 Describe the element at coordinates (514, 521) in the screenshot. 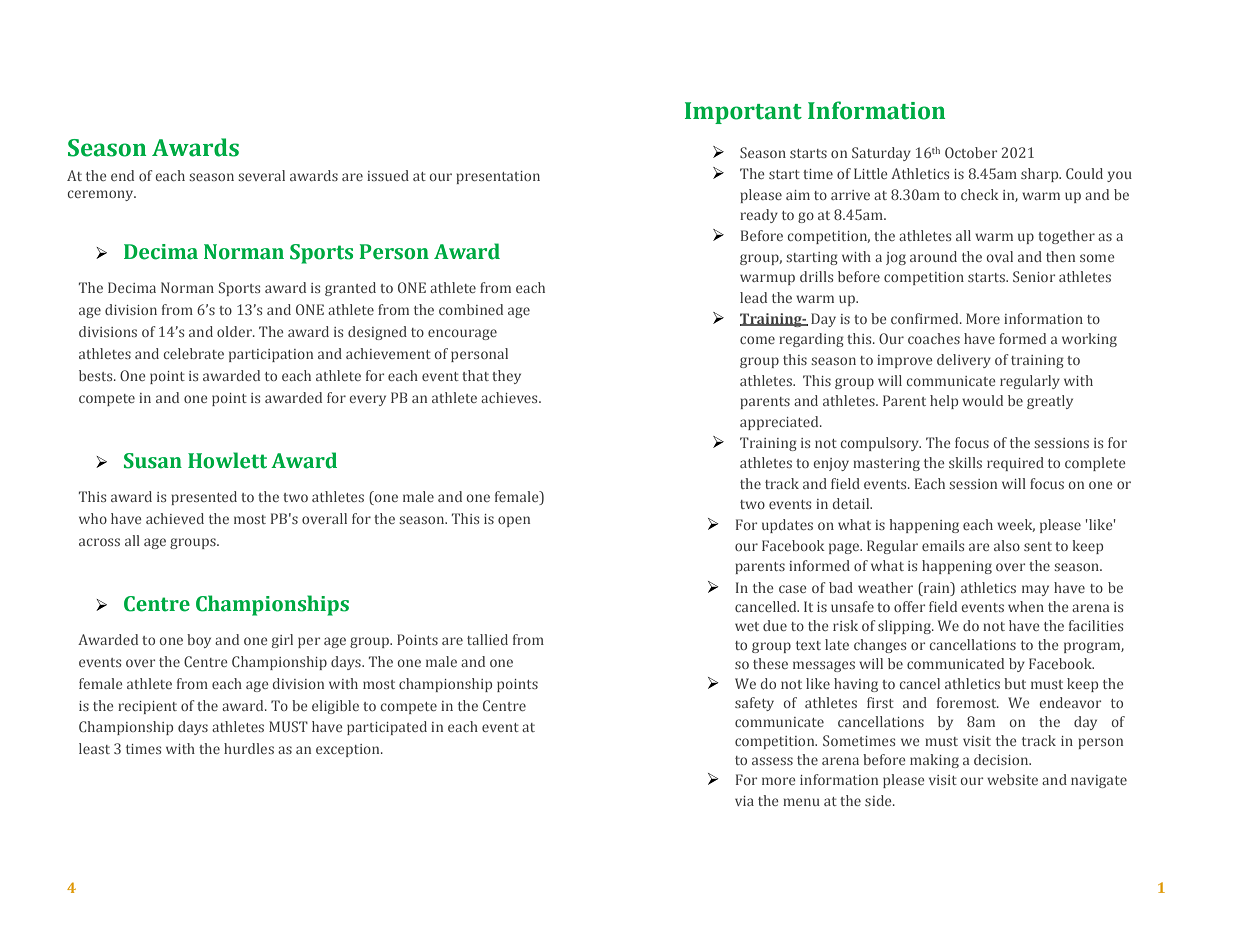

I see `open` at that location.
